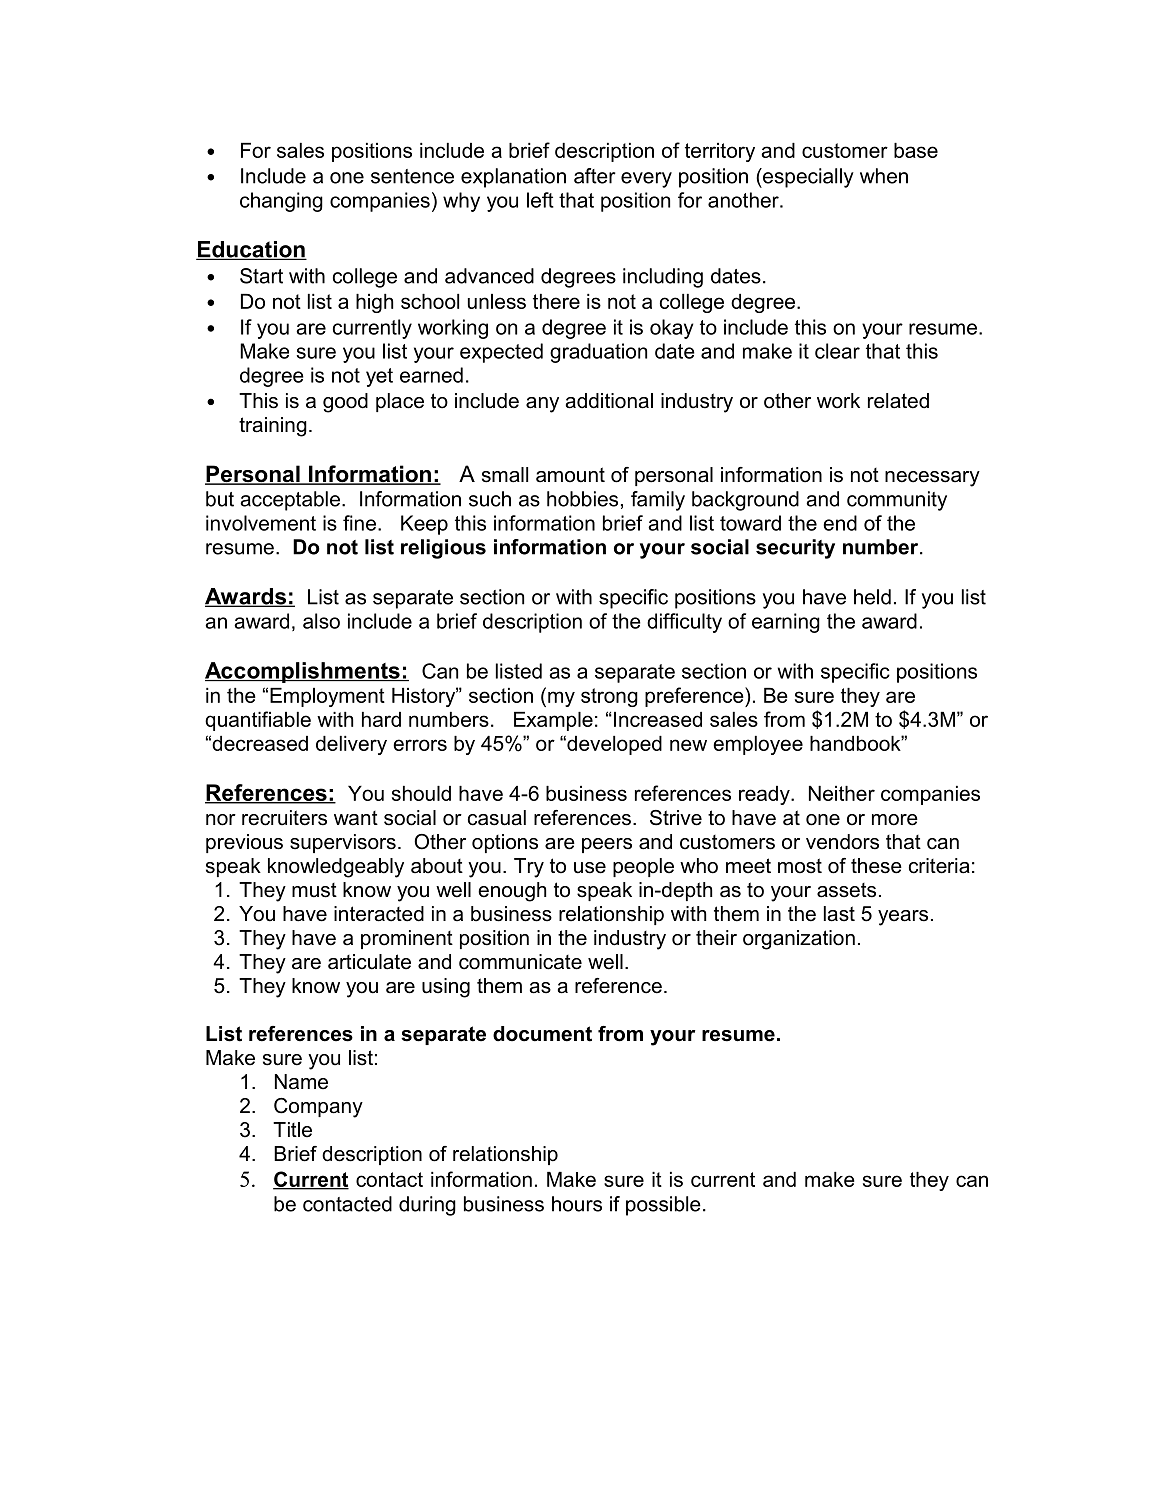 The width and height of the screenshot is (1161, 1503). What do you see at coordinates (595, 176) in the screenshot?
I see `after` at bounding box center [595, 176].
